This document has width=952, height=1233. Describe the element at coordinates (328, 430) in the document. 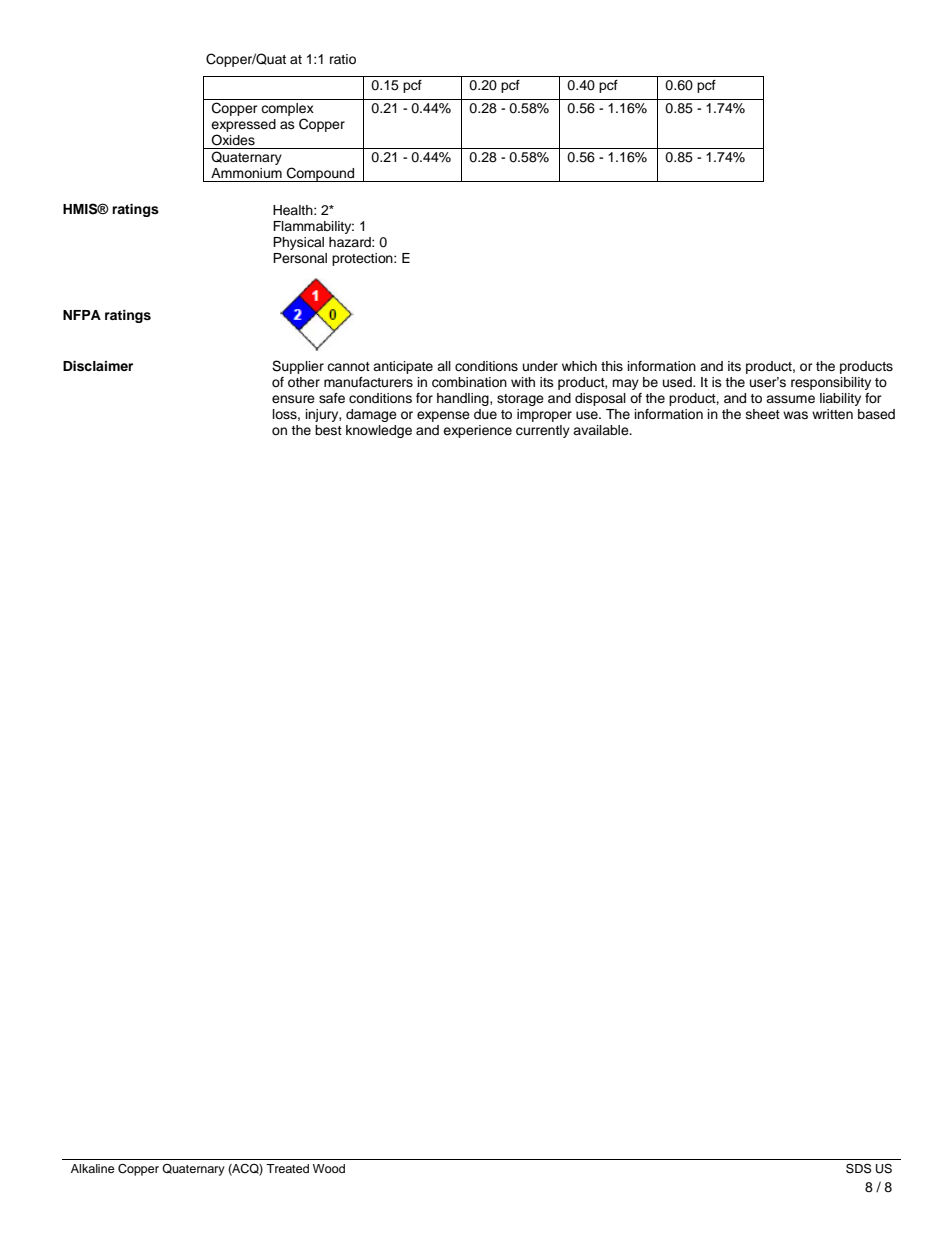

I see `best` at that location.
